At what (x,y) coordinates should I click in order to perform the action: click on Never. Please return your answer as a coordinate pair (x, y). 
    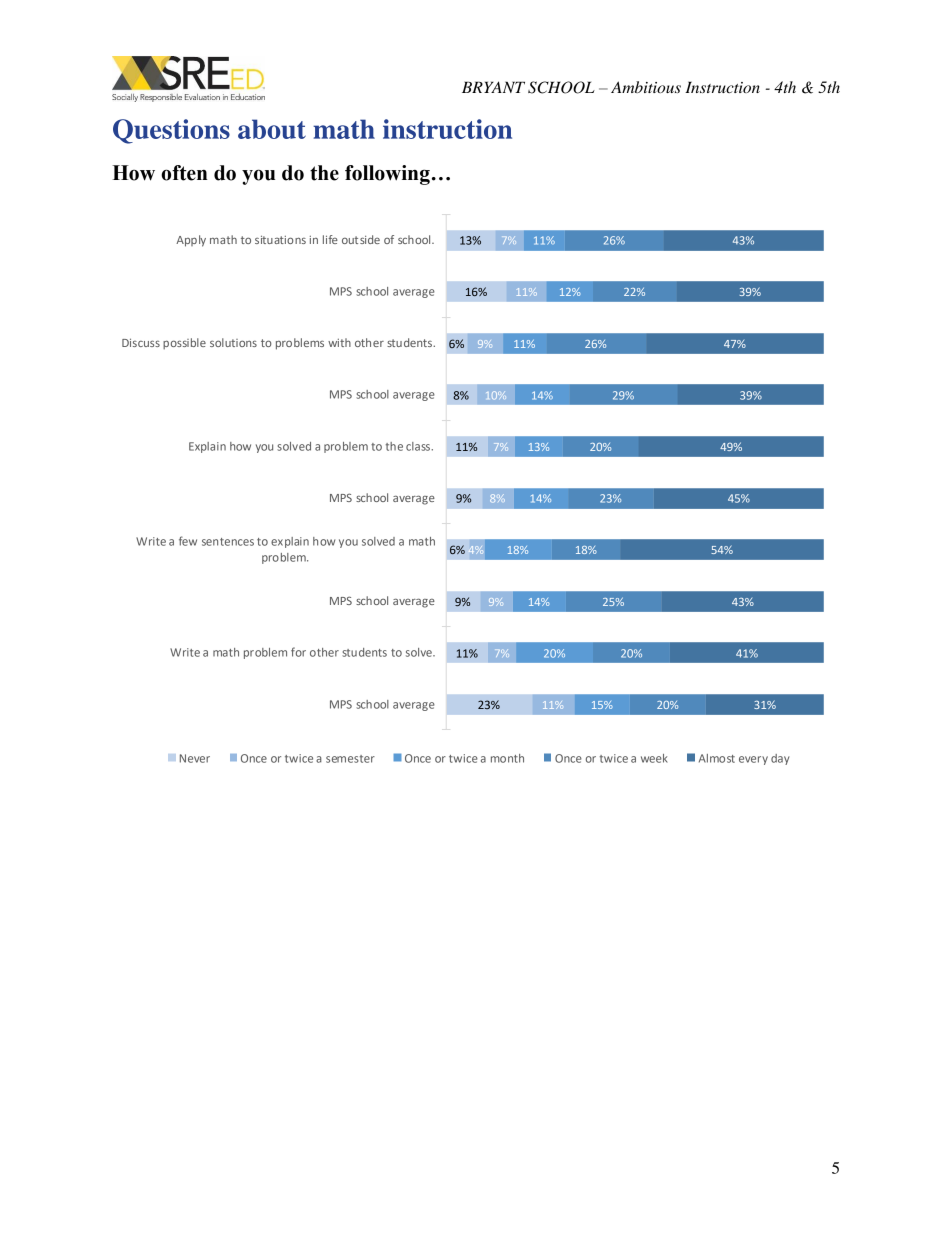
    Looking at the image, I should click on (195, 758).
